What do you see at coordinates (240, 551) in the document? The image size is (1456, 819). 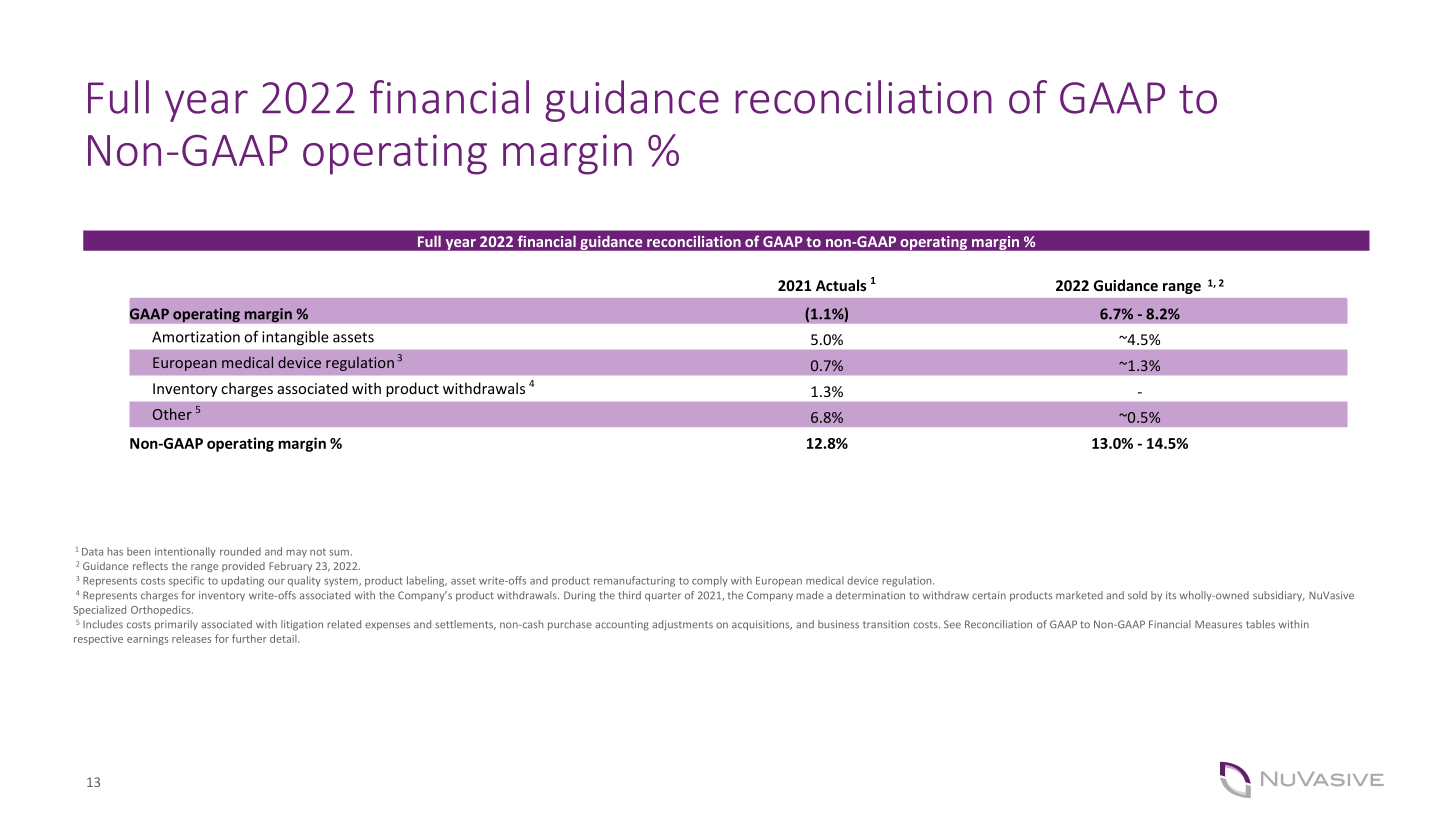 I see `rounded` at bounding box center [240, 551].
